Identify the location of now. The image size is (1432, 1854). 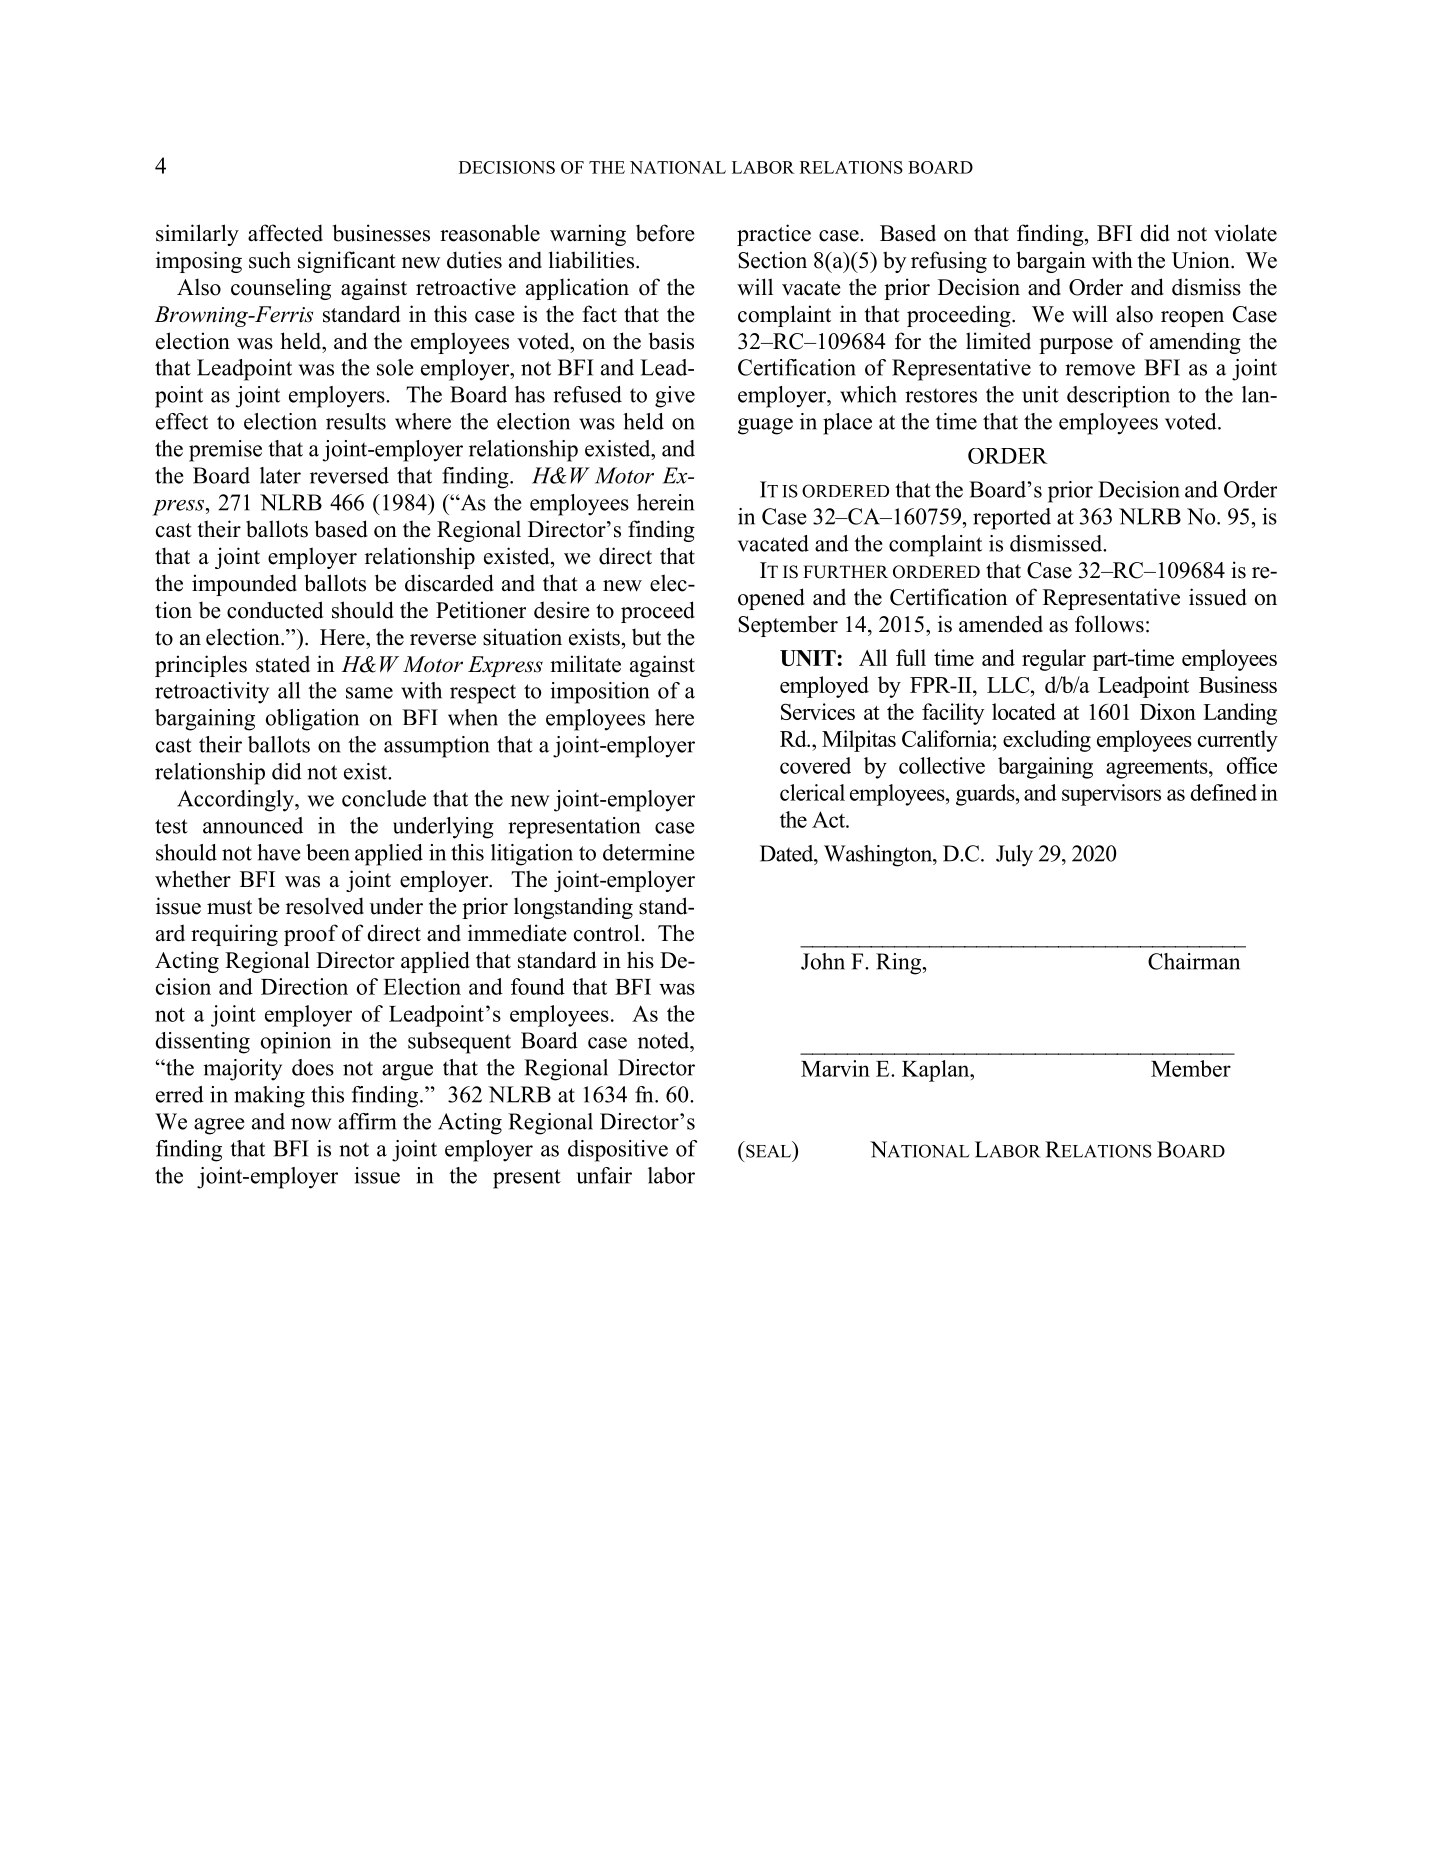
(311, 1124).
